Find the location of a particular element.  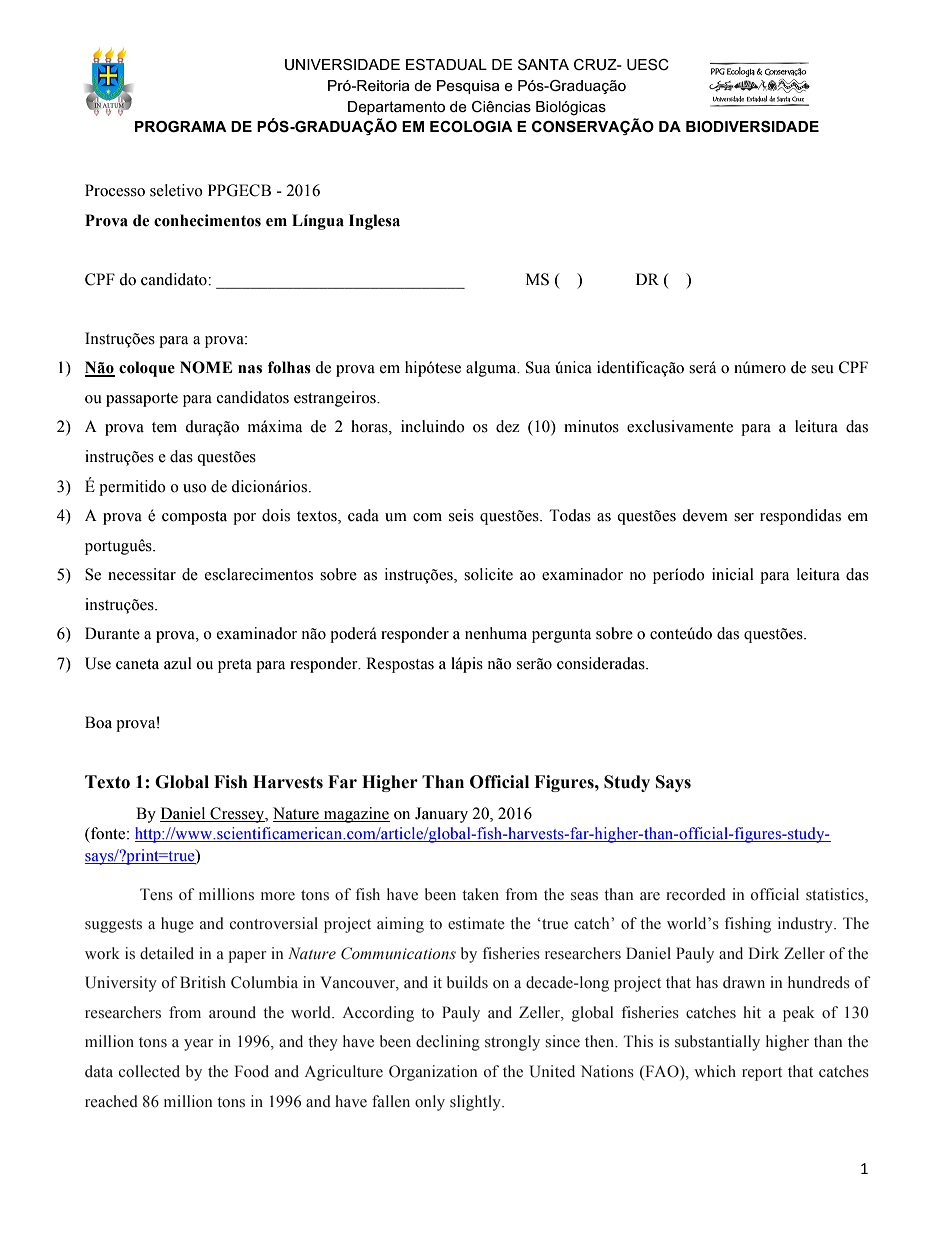

recorded is located at coordinates (696, 894).
